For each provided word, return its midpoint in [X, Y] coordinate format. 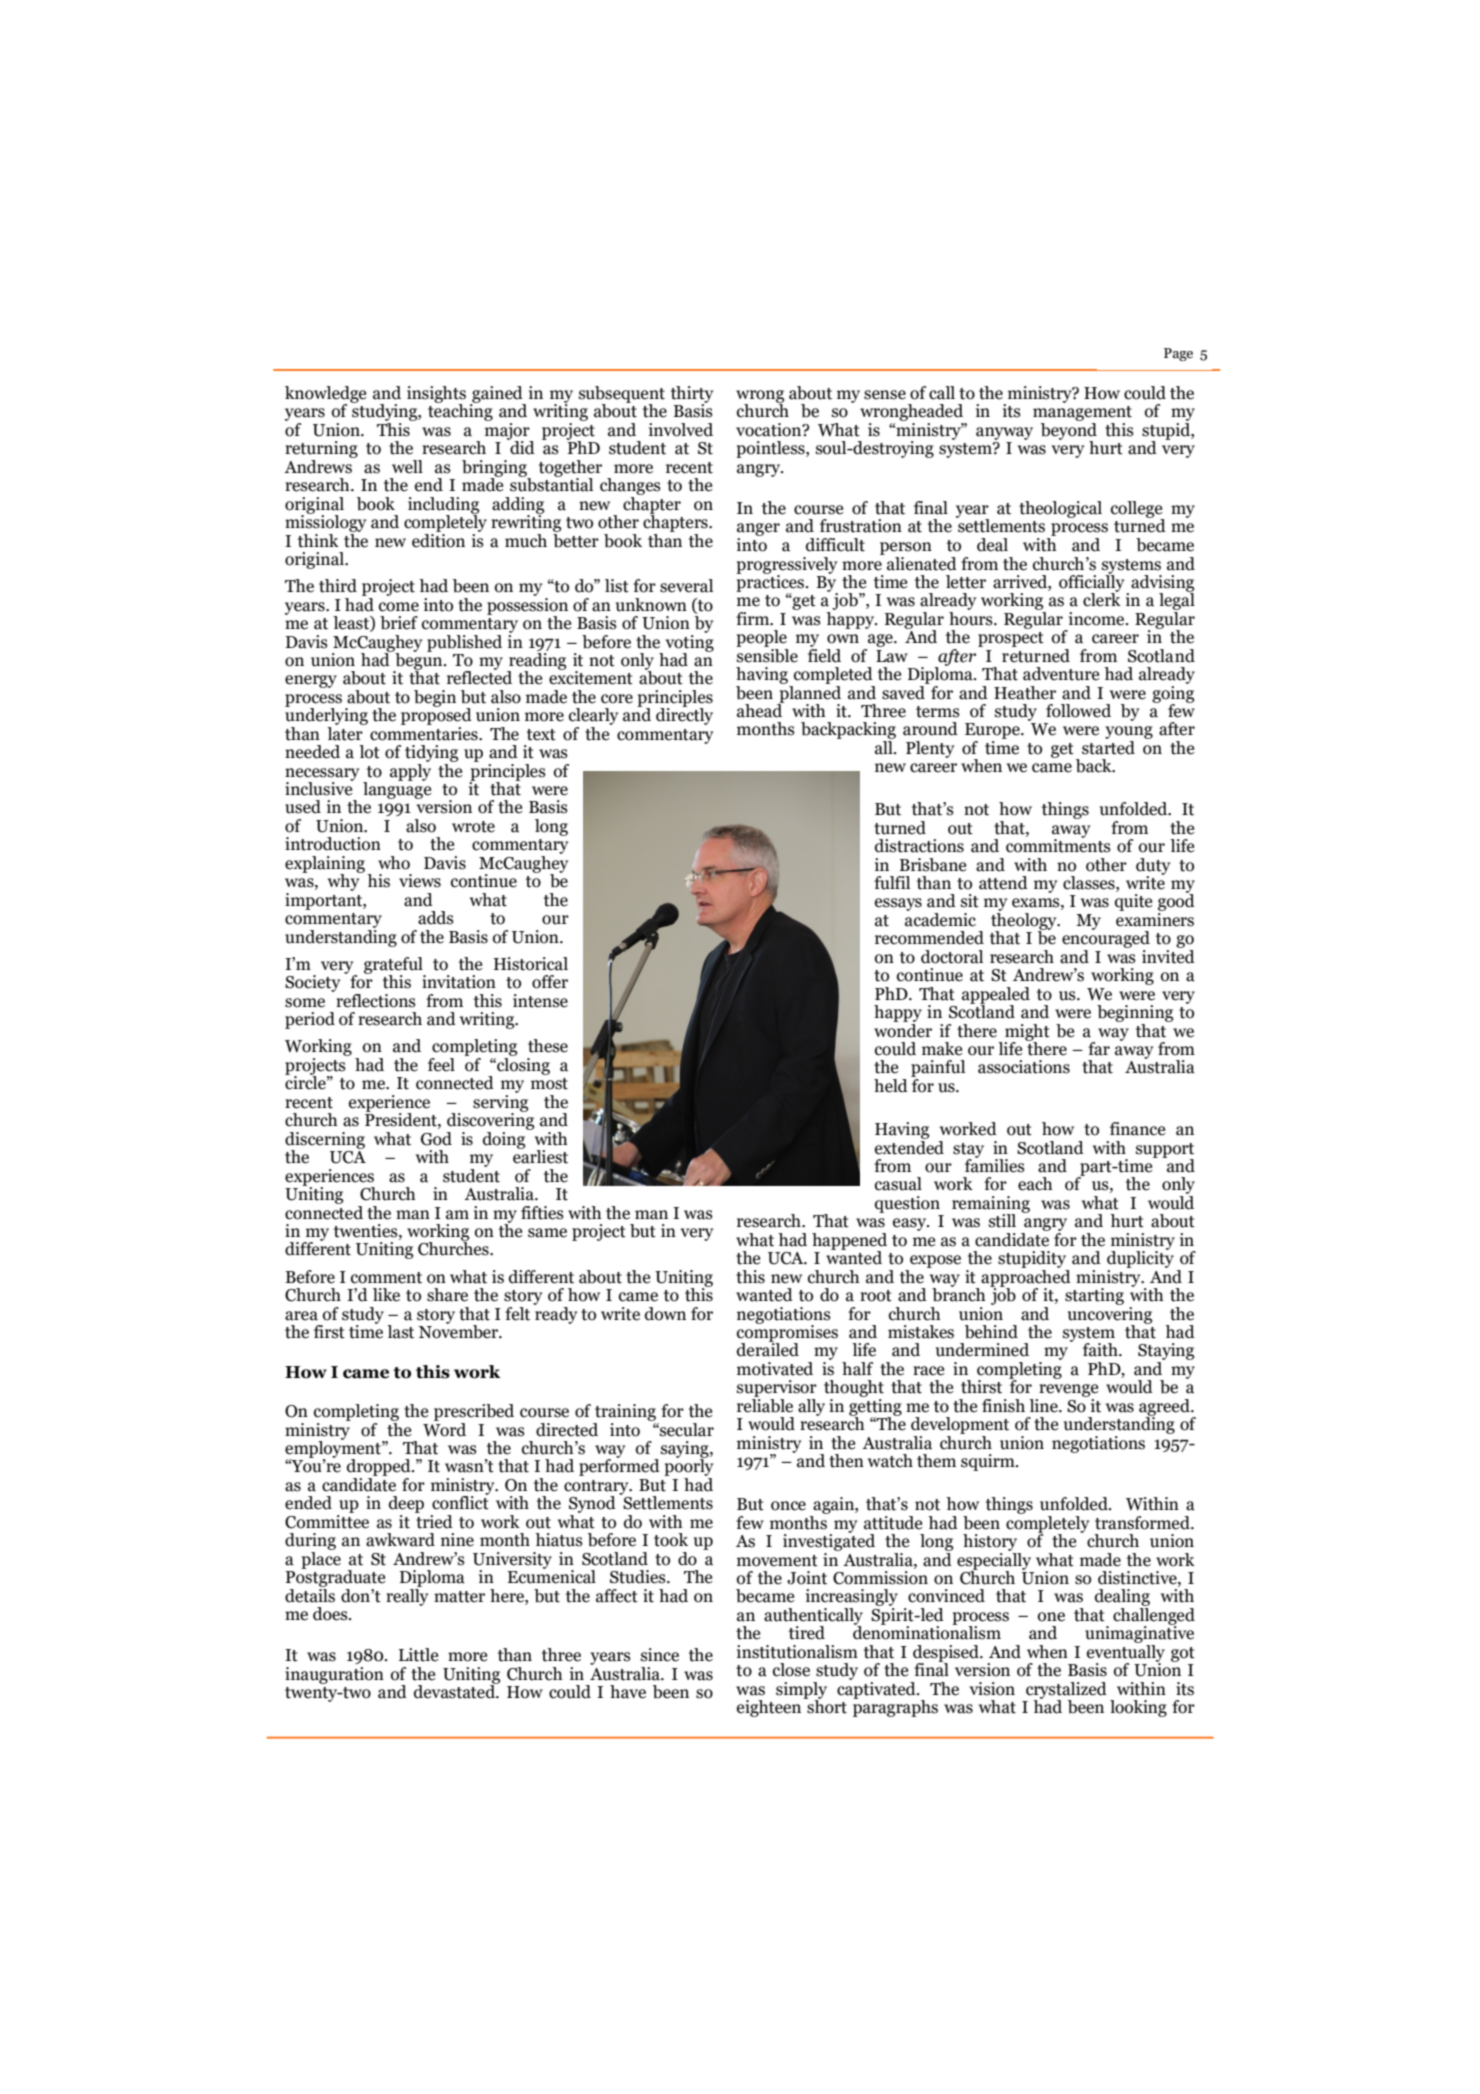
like [386, 1295]
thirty [692, 395]
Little [419, 1655]
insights [436, 395]
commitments [1058, 845]
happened [849, 1242]
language [397, 789]
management [1082, 415]
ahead [760, 709]
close [791, 1670]
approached [1026, 1278]
